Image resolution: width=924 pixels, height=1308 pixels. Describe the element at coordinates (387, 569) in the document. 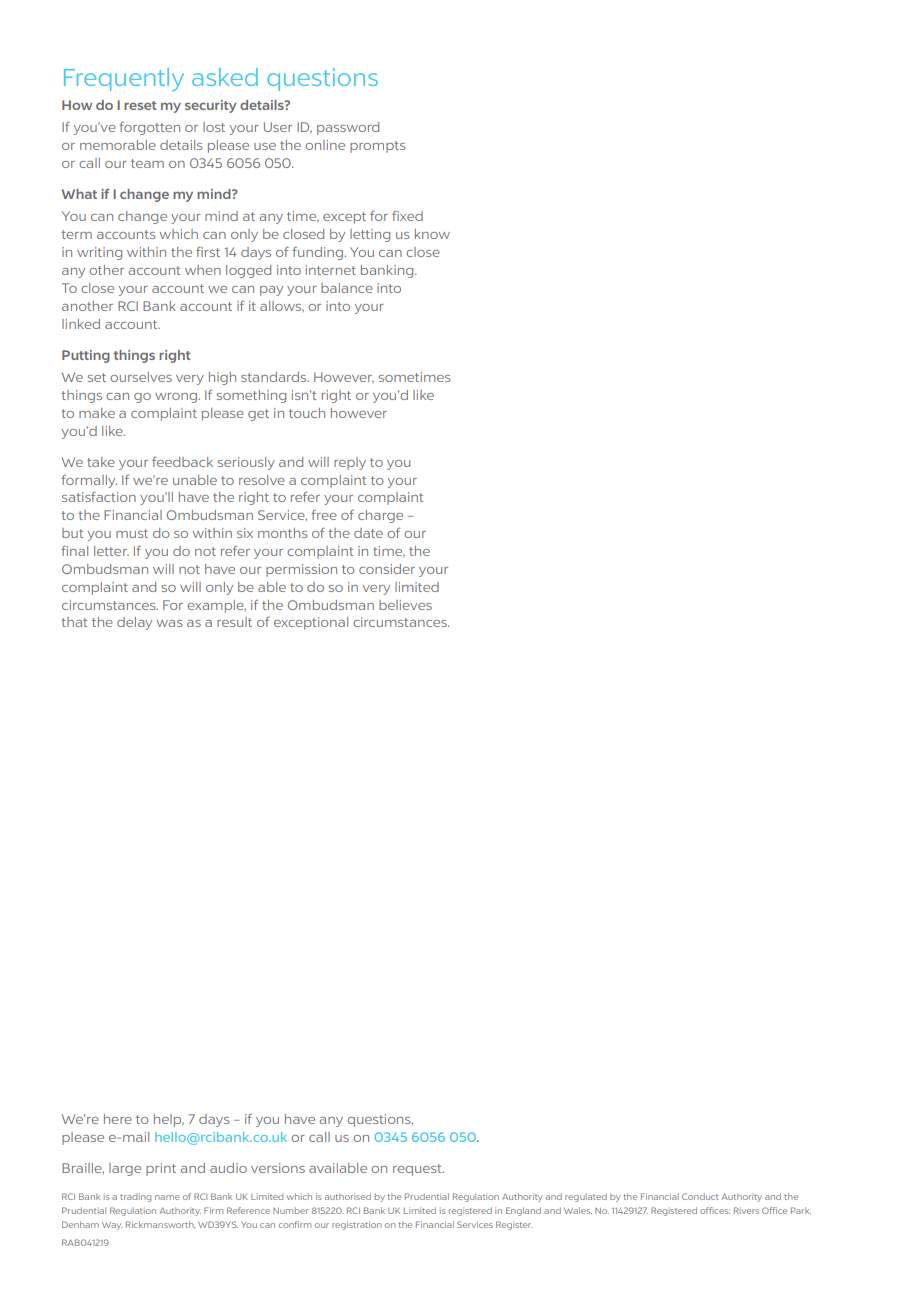

I see `consider` at that location.
